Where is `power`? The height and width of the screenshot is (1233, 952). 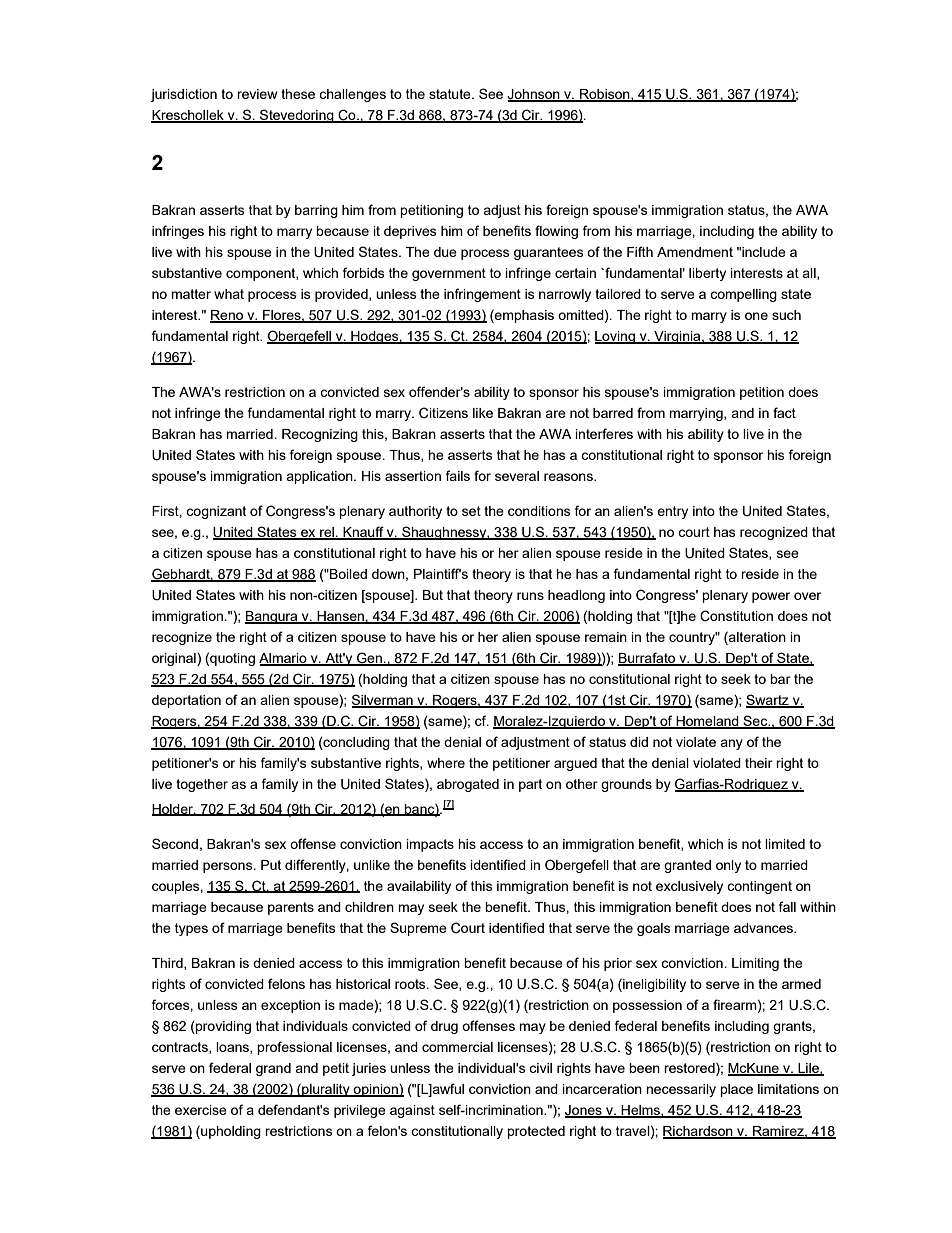
power is located at coordinates (771, 597).
